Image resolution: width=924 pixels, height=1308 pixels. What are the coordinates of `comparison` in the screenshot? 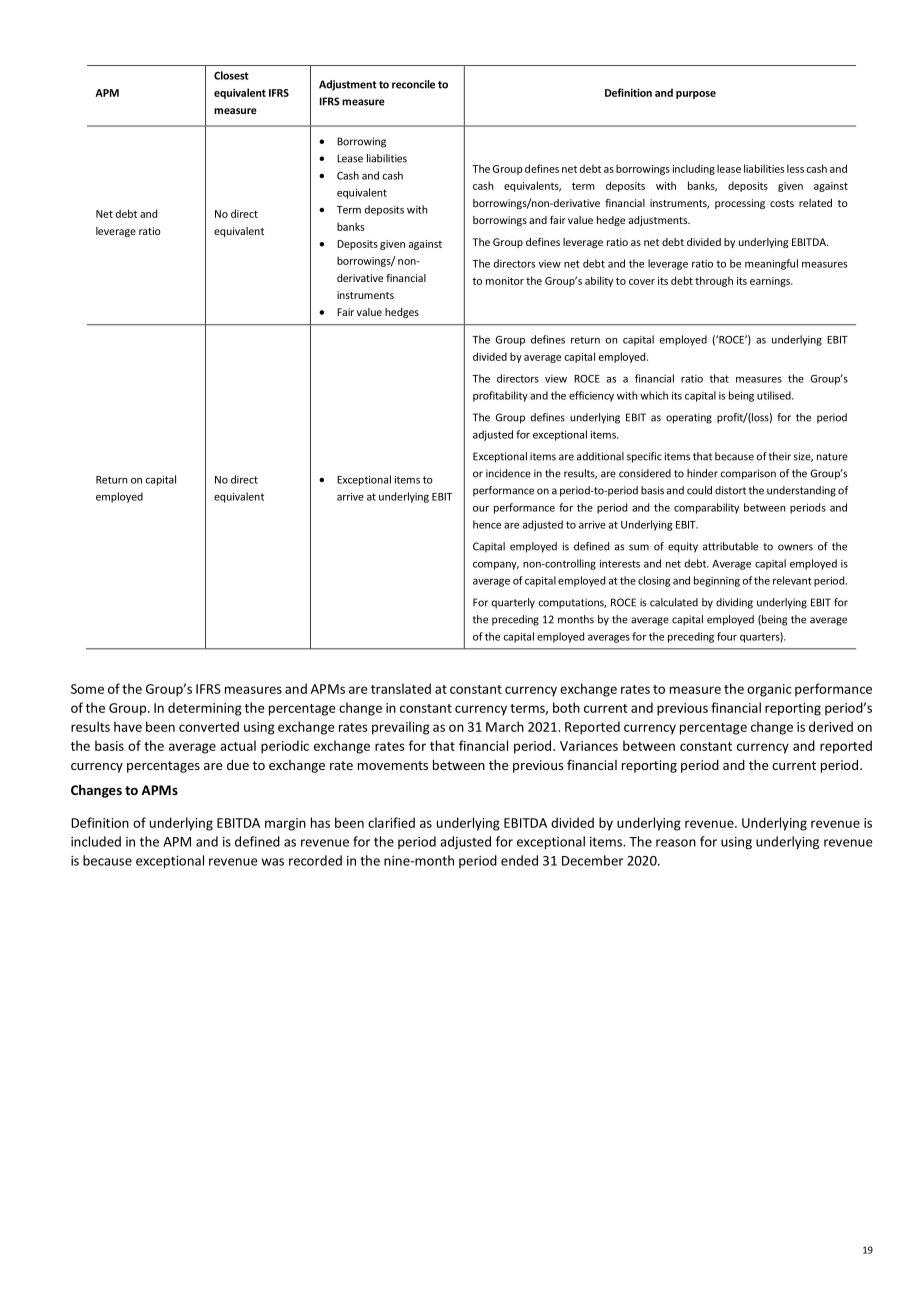 It's located at (748, 474).
